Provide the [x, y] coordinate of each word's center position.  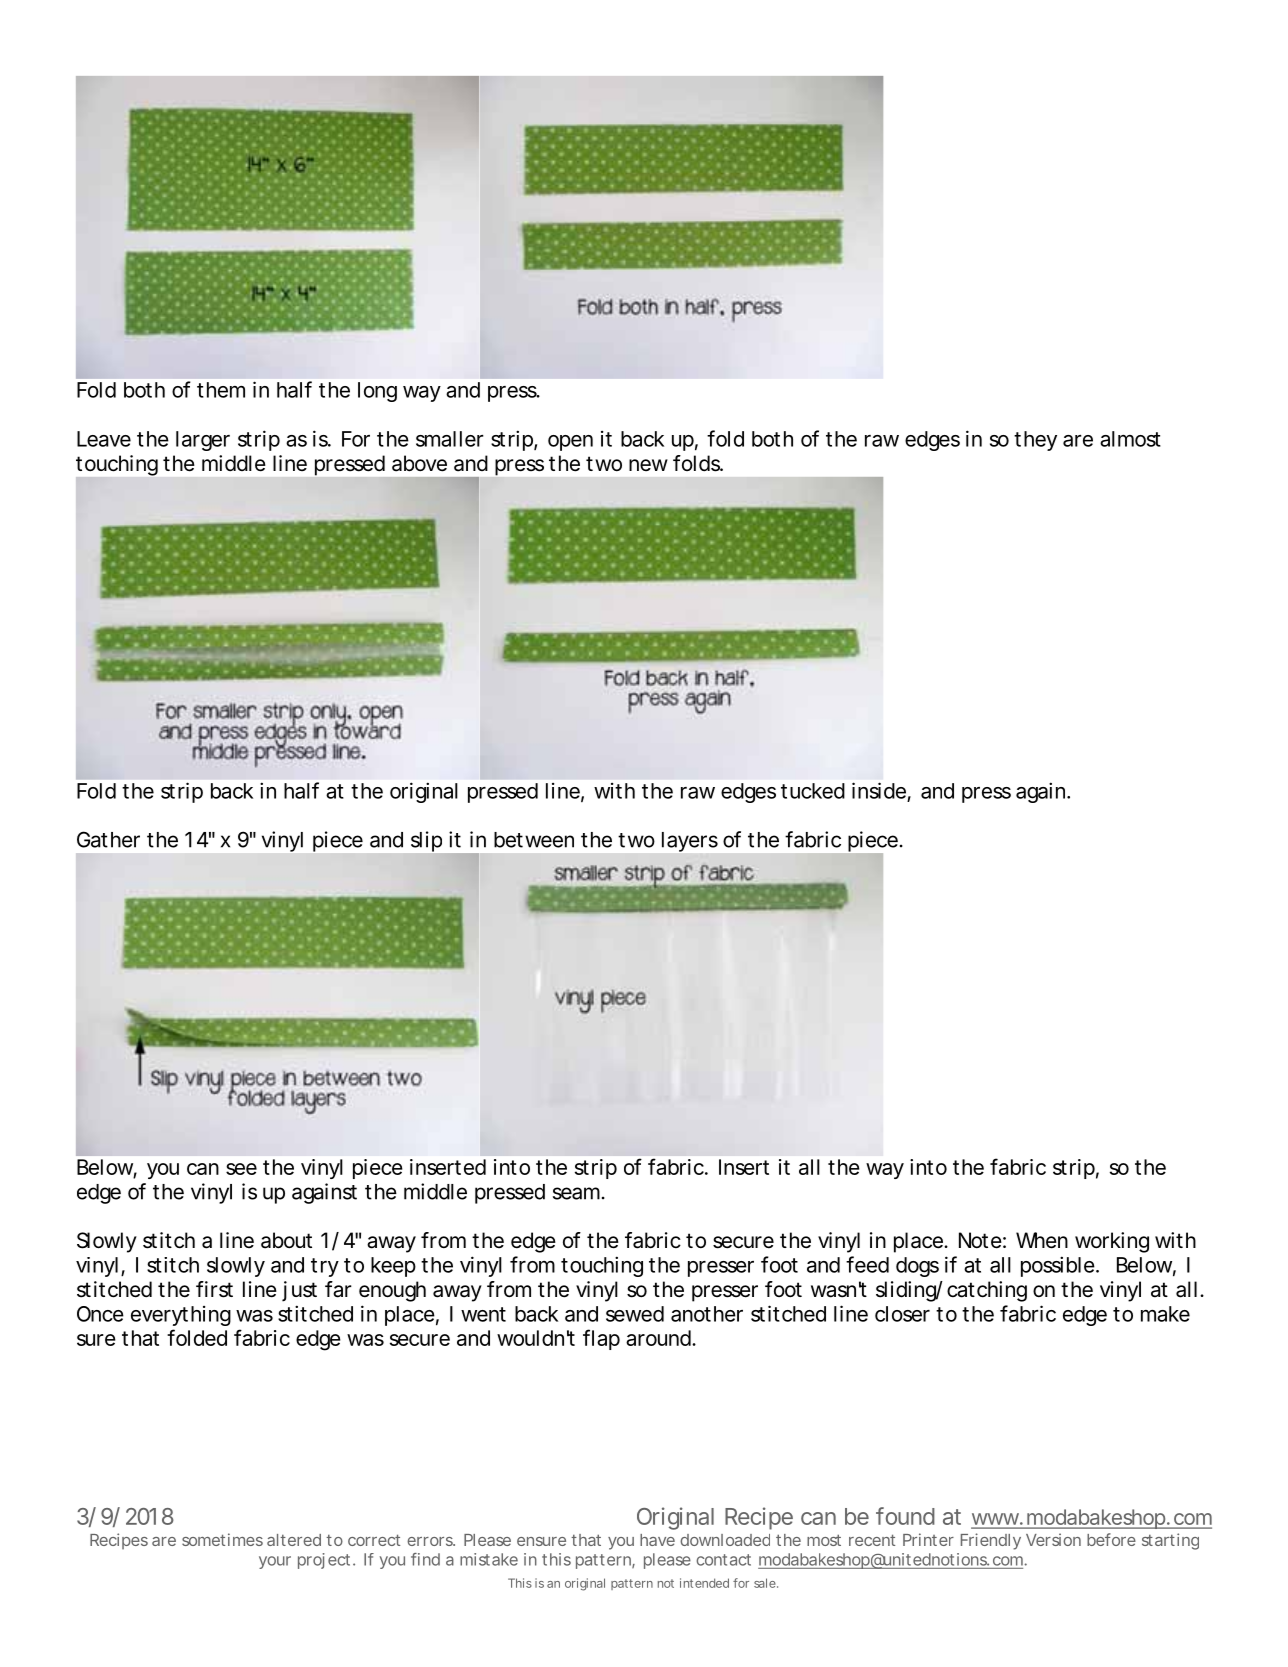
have [657, 1540]
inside [879, 790]
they [1035, 441]
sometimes [222, 1539]
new [648, 465]
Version [1053, 1539]
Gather [108, 839]
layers [690, 842]
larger [203, 441]
